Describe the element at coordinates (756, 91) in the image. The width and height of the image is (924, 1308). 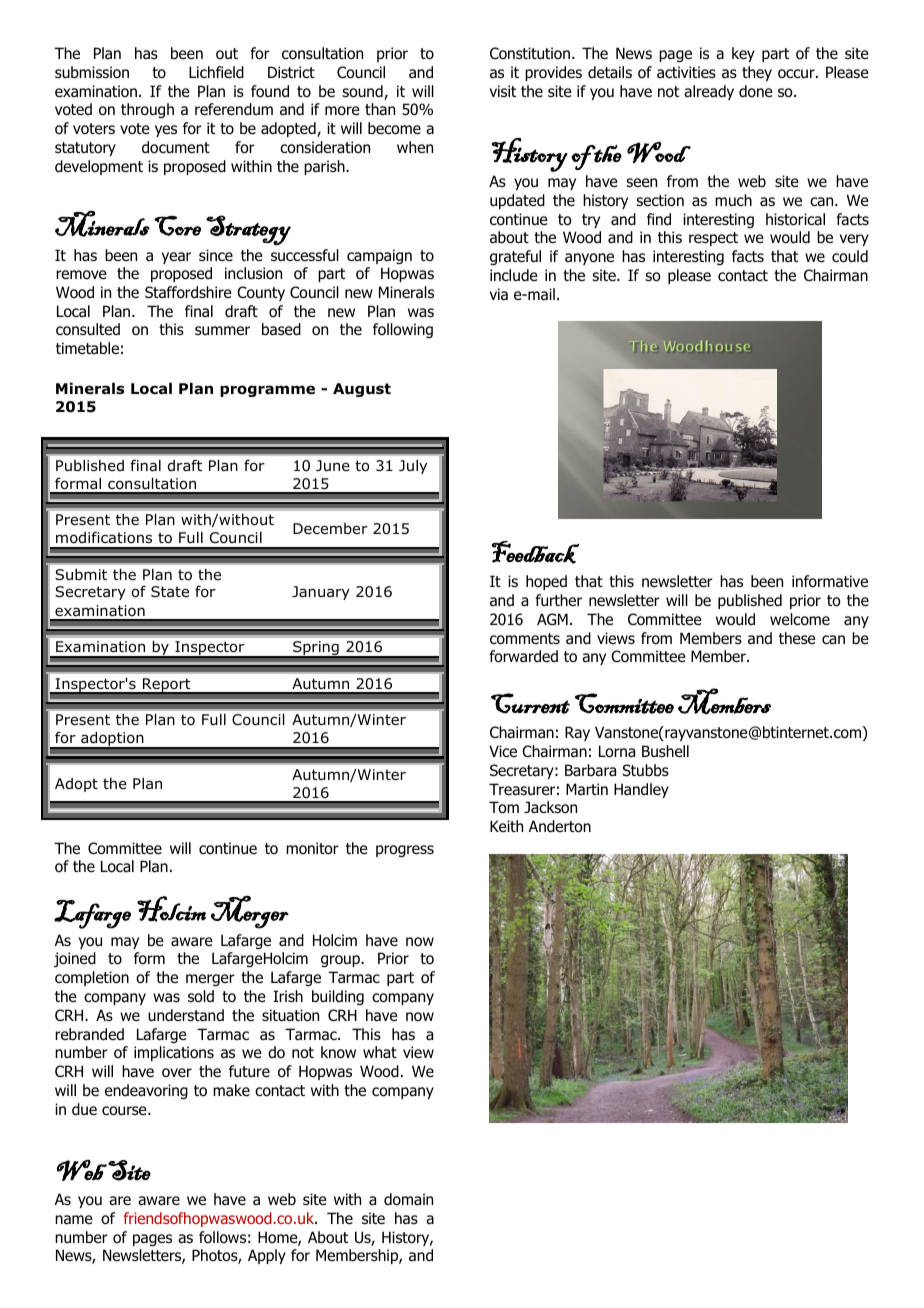
I see `done` at that location.
